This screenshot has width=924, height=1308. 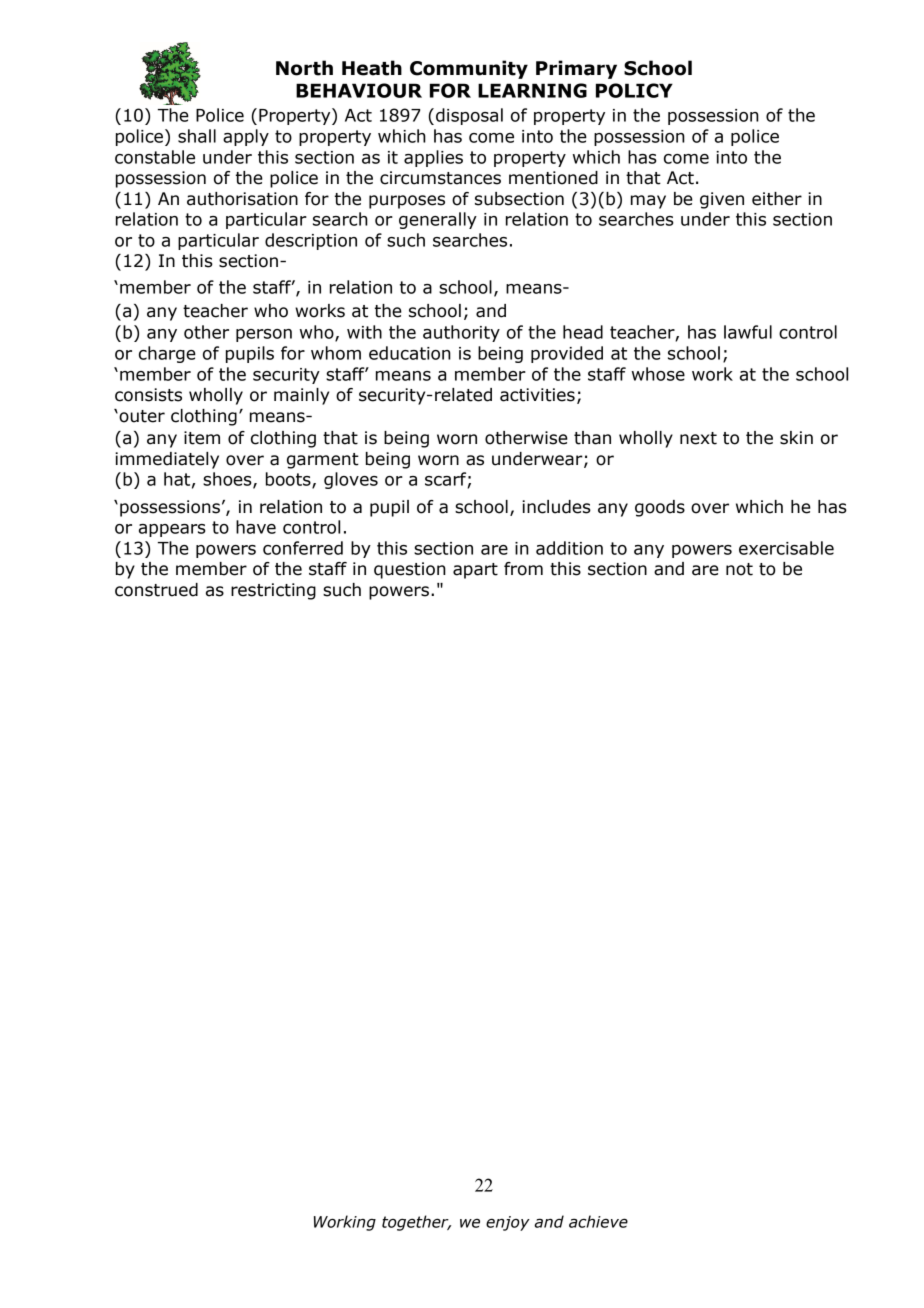 I want to click on disposal, so click(x=469, y=116).
